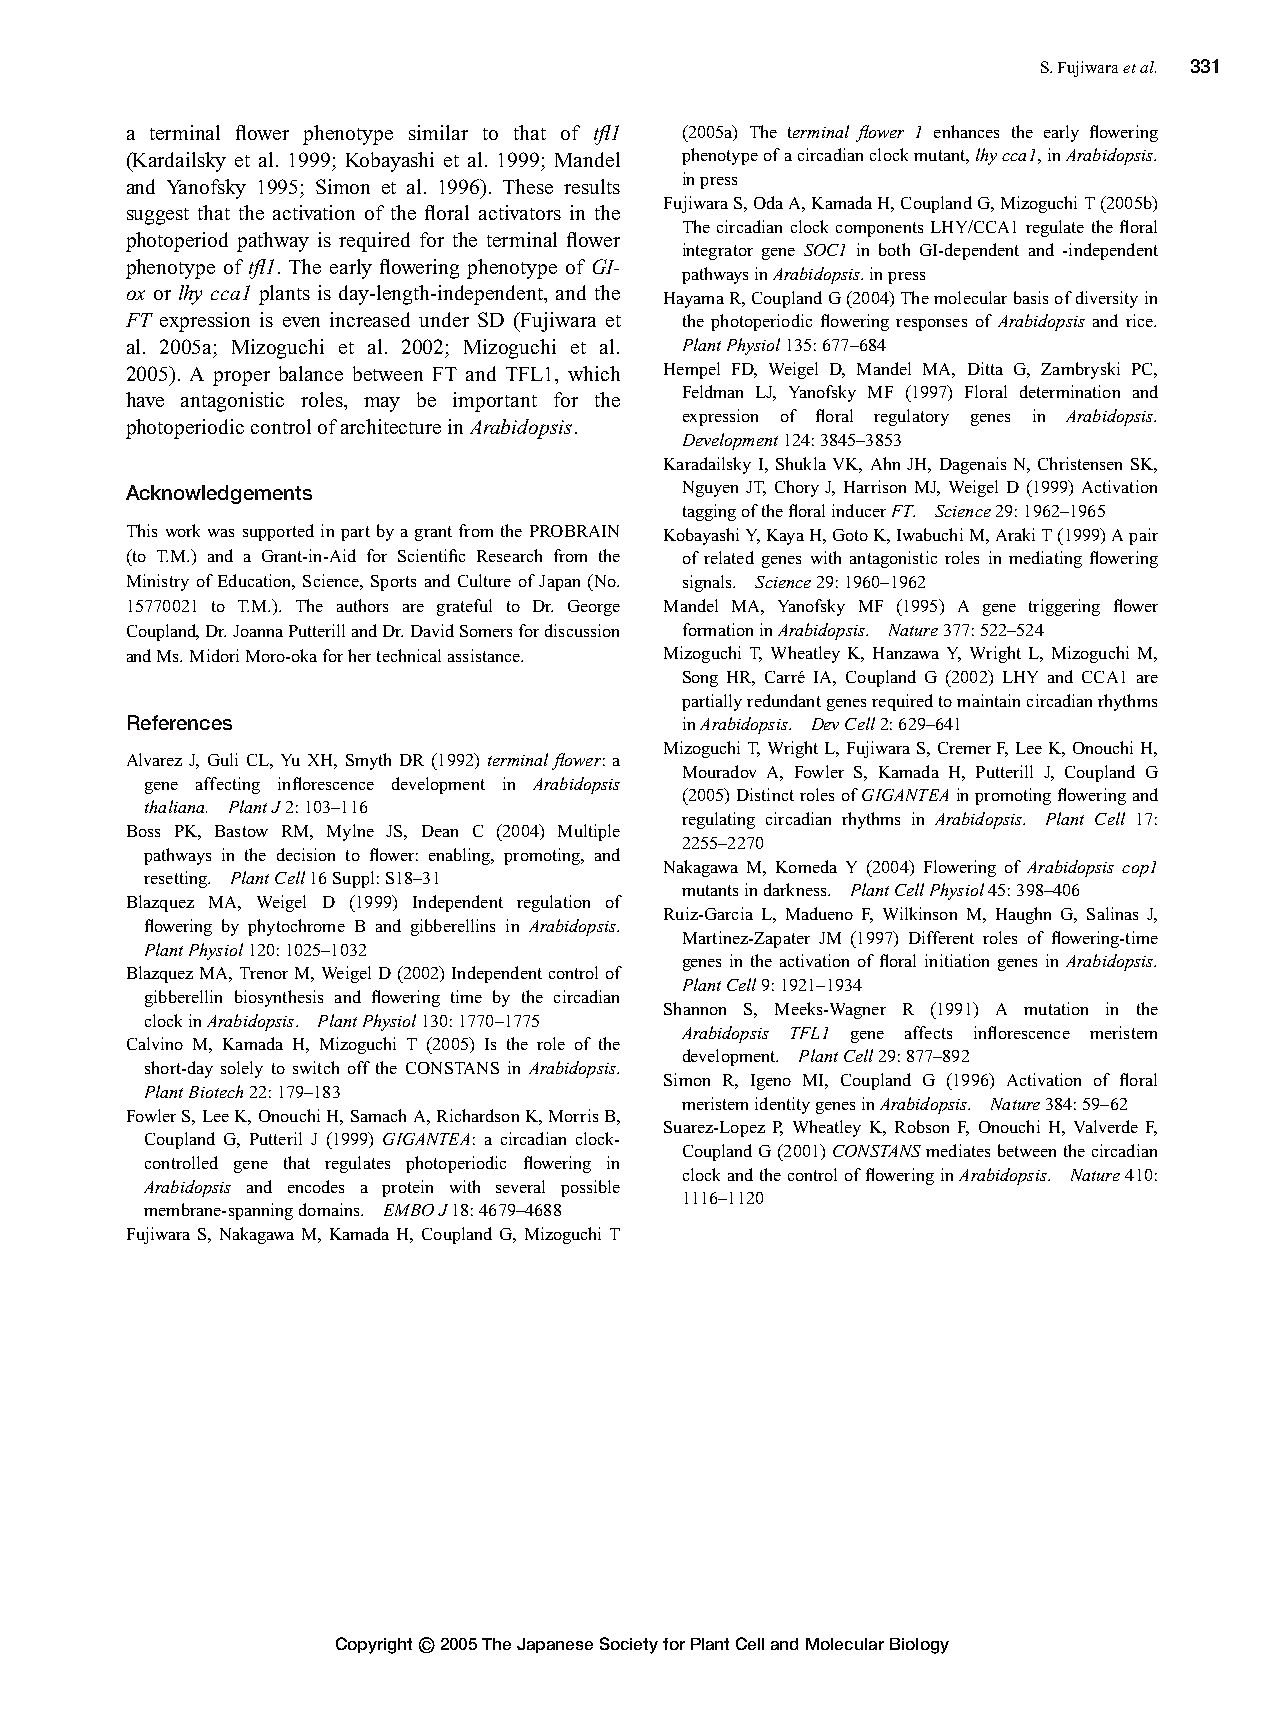 This screenshot has height=1709, width=1282. Describe the element at coordinates (330, 1209) in the screenshot. I see `domains` at that location.
